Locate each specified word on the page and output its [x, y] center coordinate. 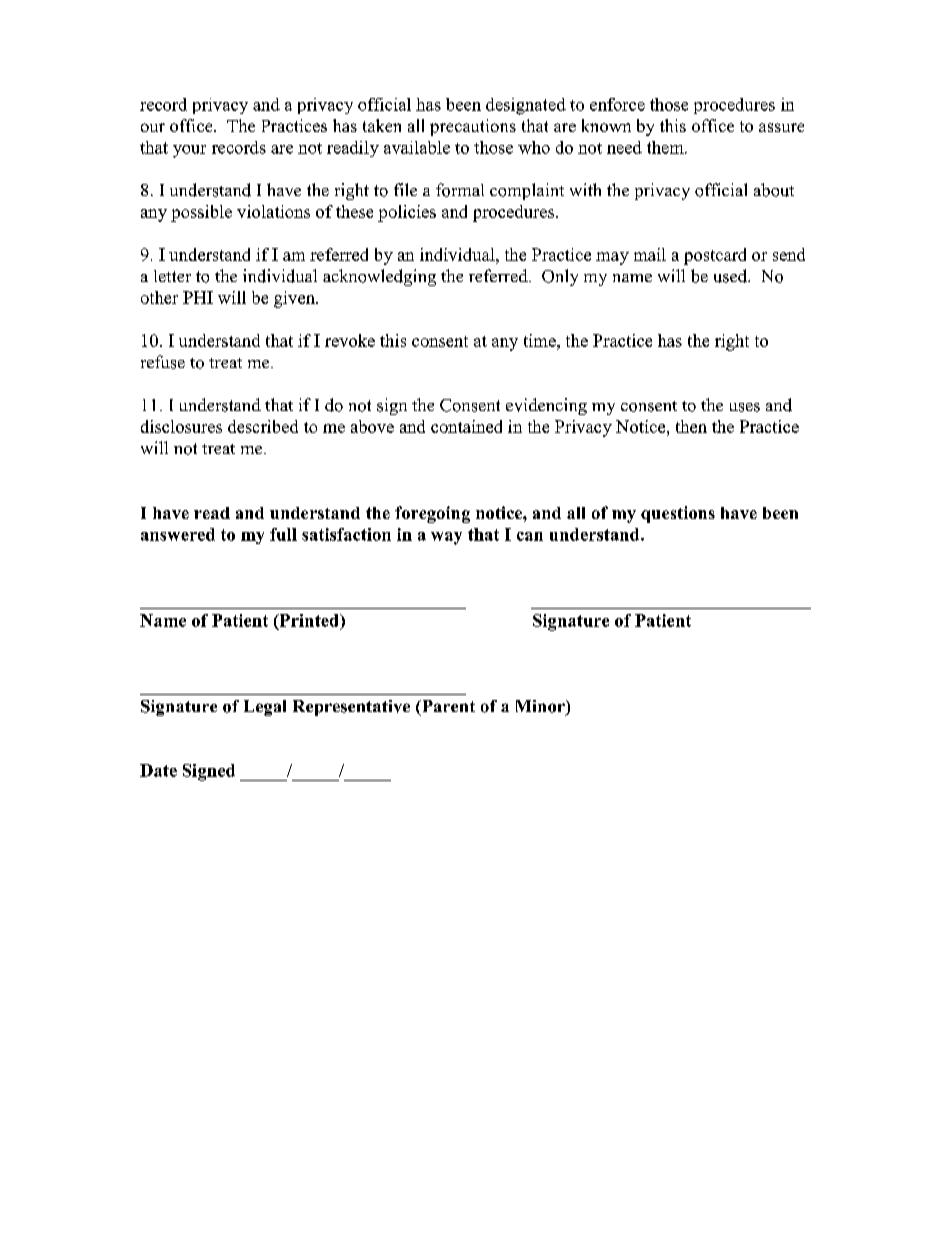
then [691, 426]
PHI [198, 297]
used [732, 276]
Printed [309, 621]
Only [560, 277]
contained [466, 426]
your [189, 151]
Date [158, 770]
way [446, 538]
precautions [473, 127]
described [263, 426]
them [666, 147]
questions [678, 514]
